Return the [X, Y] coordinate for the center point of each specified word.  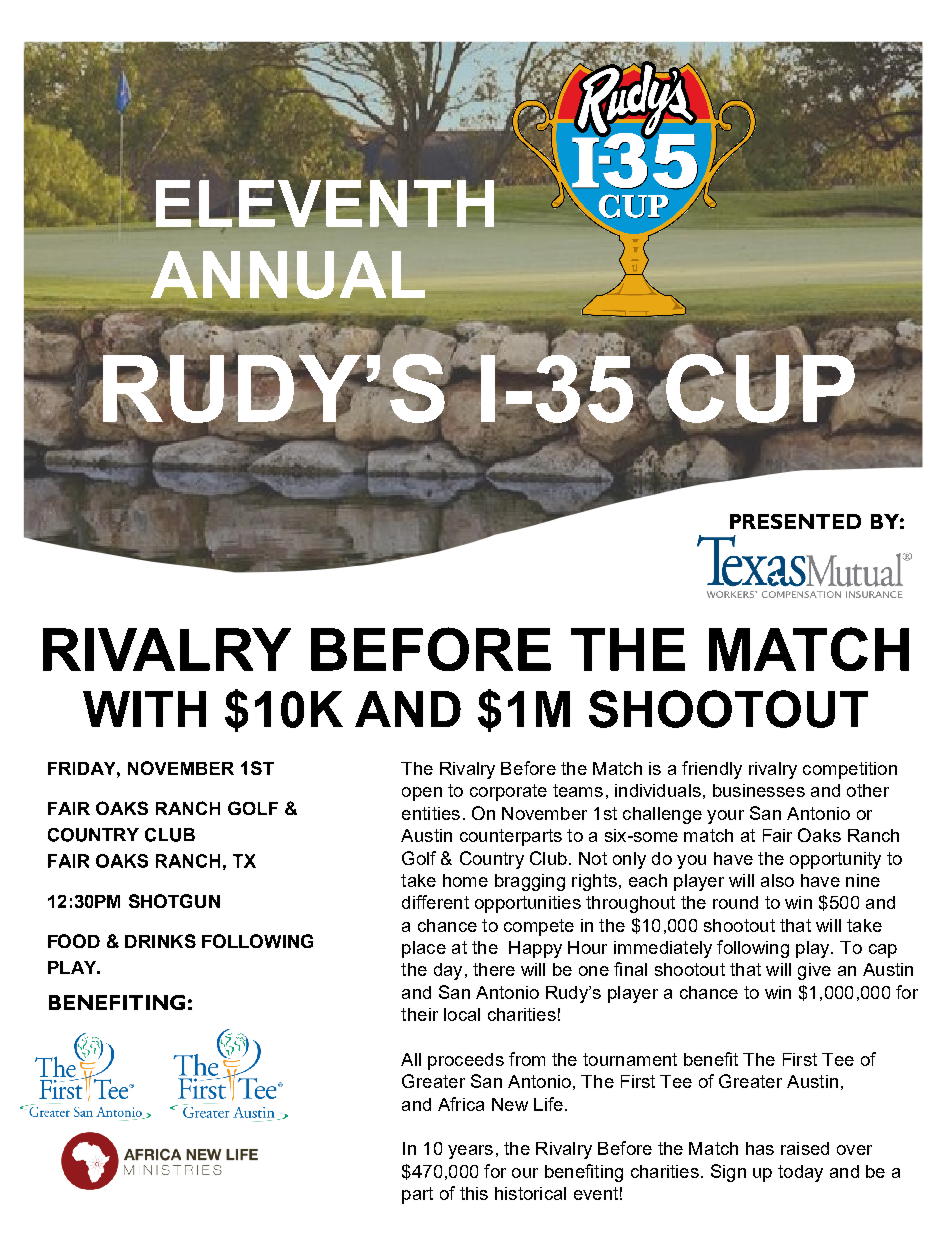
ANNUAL [288, 275]
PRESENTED [795, 521]
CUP [760, 387]
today [800, 1173]
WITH [144, 709]
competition [850, 770]
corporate [508, 792]
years [470, 1152]
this [474, 1193]
